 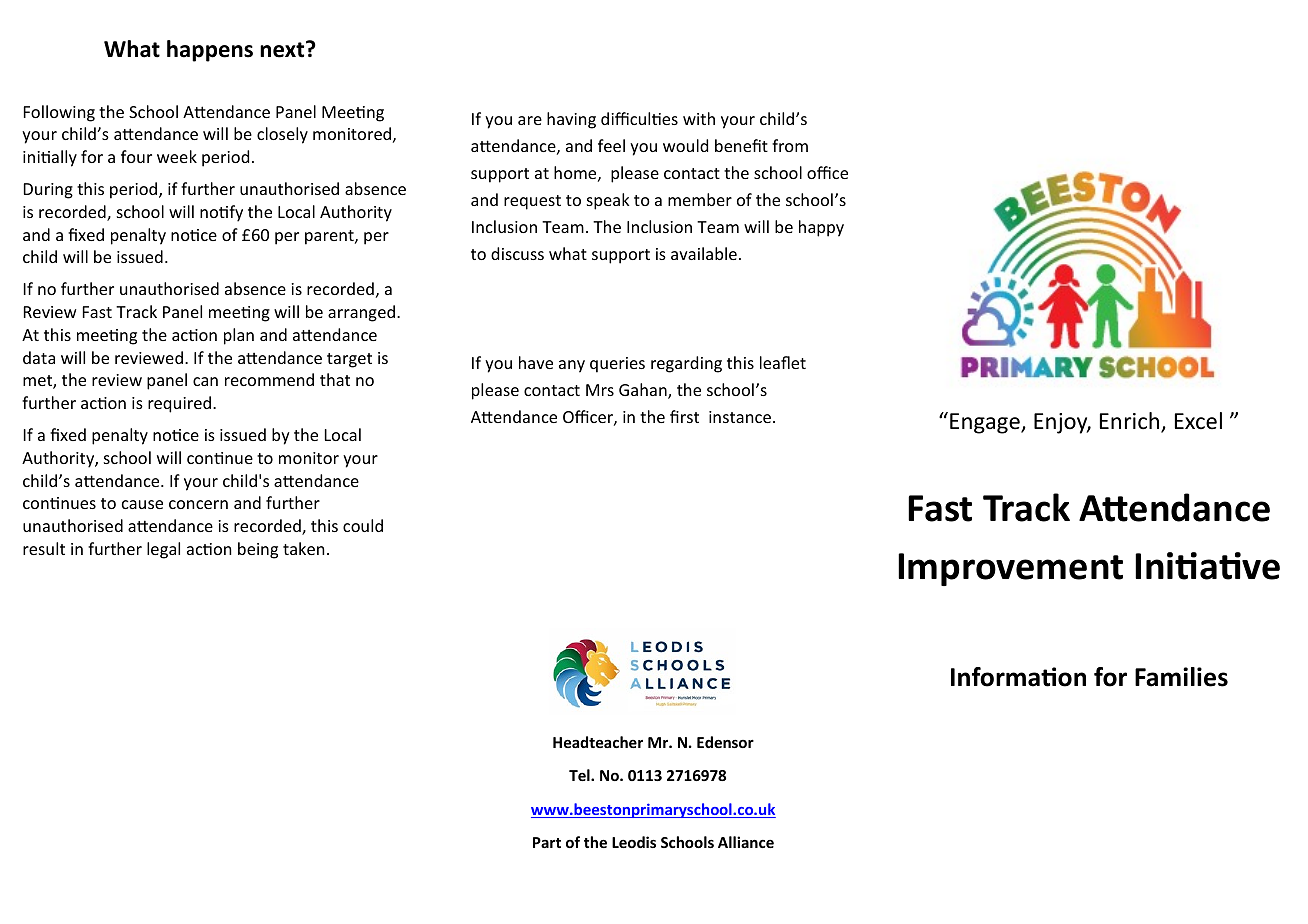 What do you see at coordinates (580, 775) in the screenshot?
I see `Tel` at bounding box center [580, 775].
